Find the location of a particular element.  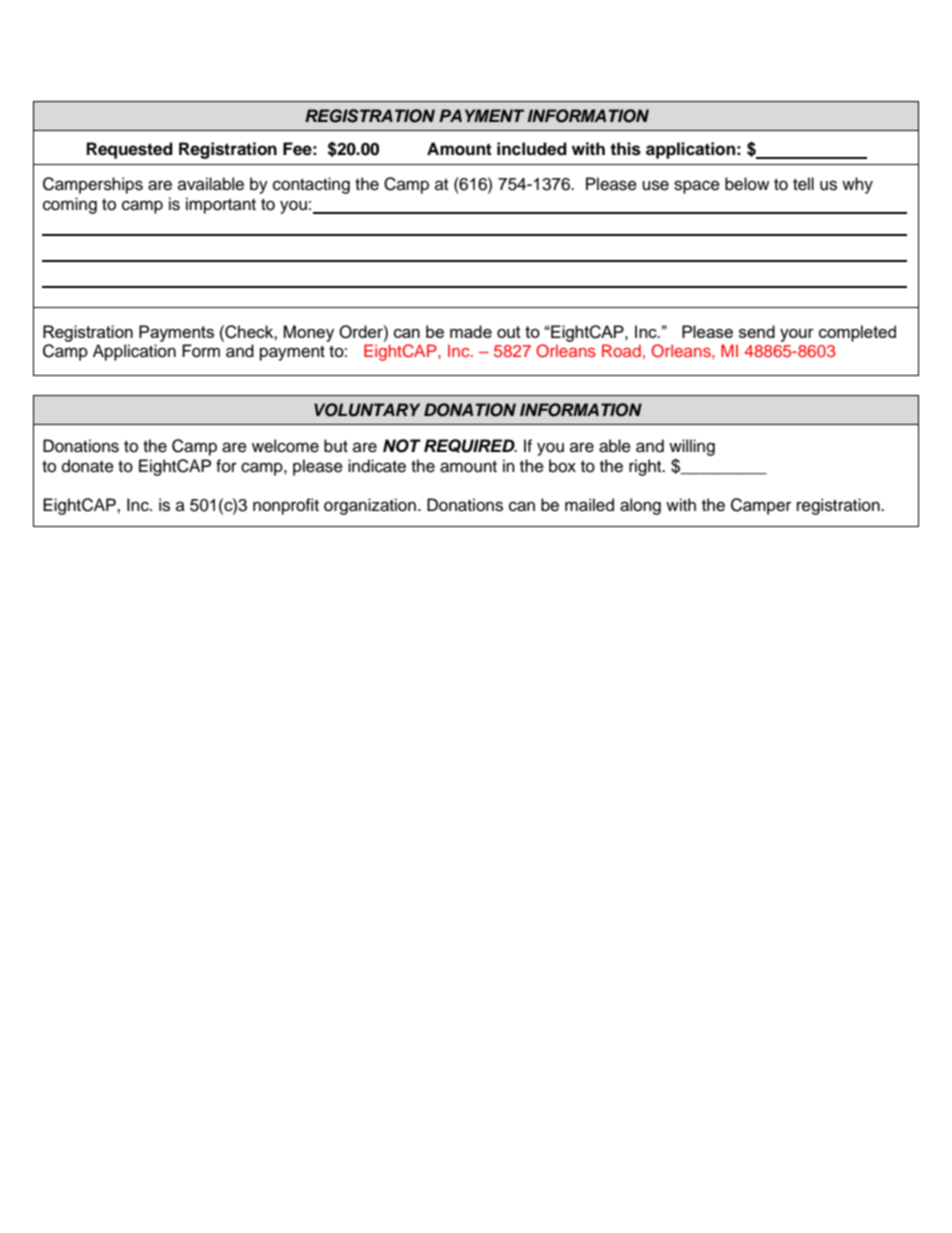

included is located at coordinates (532, 149).
